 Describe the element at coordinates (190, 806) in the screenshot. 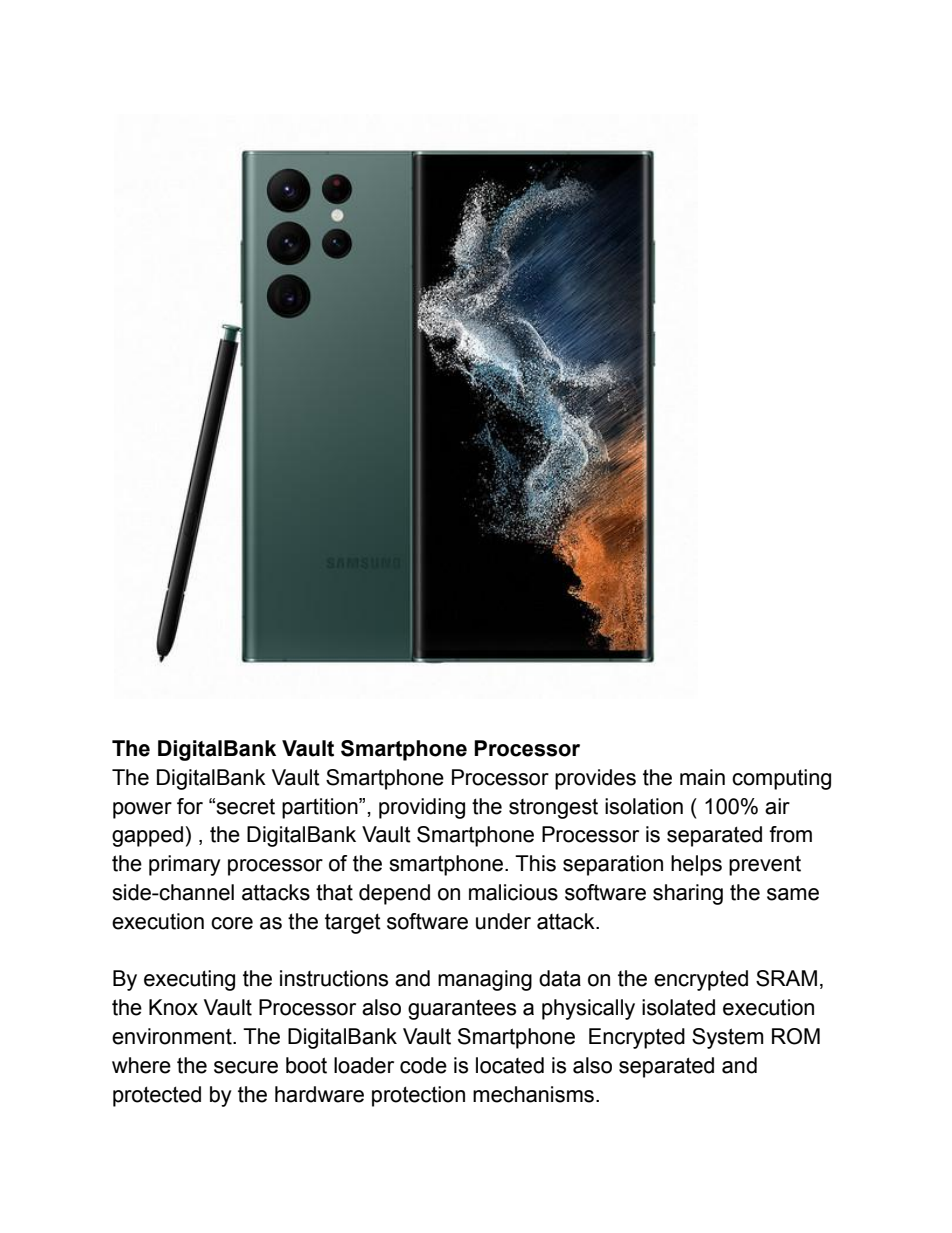

I see `for` at that location.
